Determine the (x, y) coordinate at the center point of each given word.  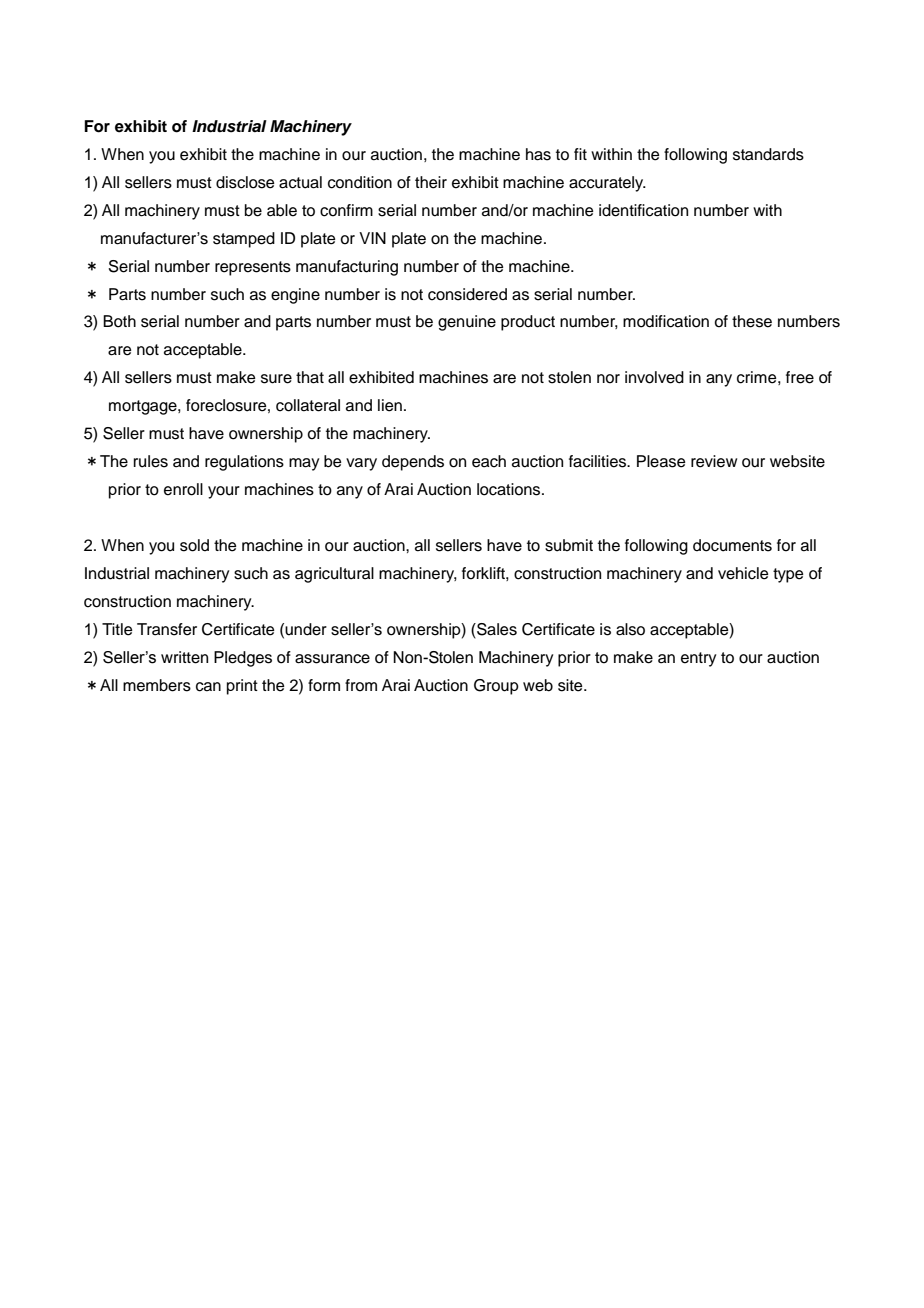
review (714, 461)
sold (194, 545)
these (752, 321)
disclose (245, 182)
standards (768, 154)
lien (390, 405)
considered (467, 294)
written (184, 657)
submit (569, 545)
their (431, 182)
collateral (308, 405)
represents (253, 268)
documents (732, 545)
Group (496, 687)
